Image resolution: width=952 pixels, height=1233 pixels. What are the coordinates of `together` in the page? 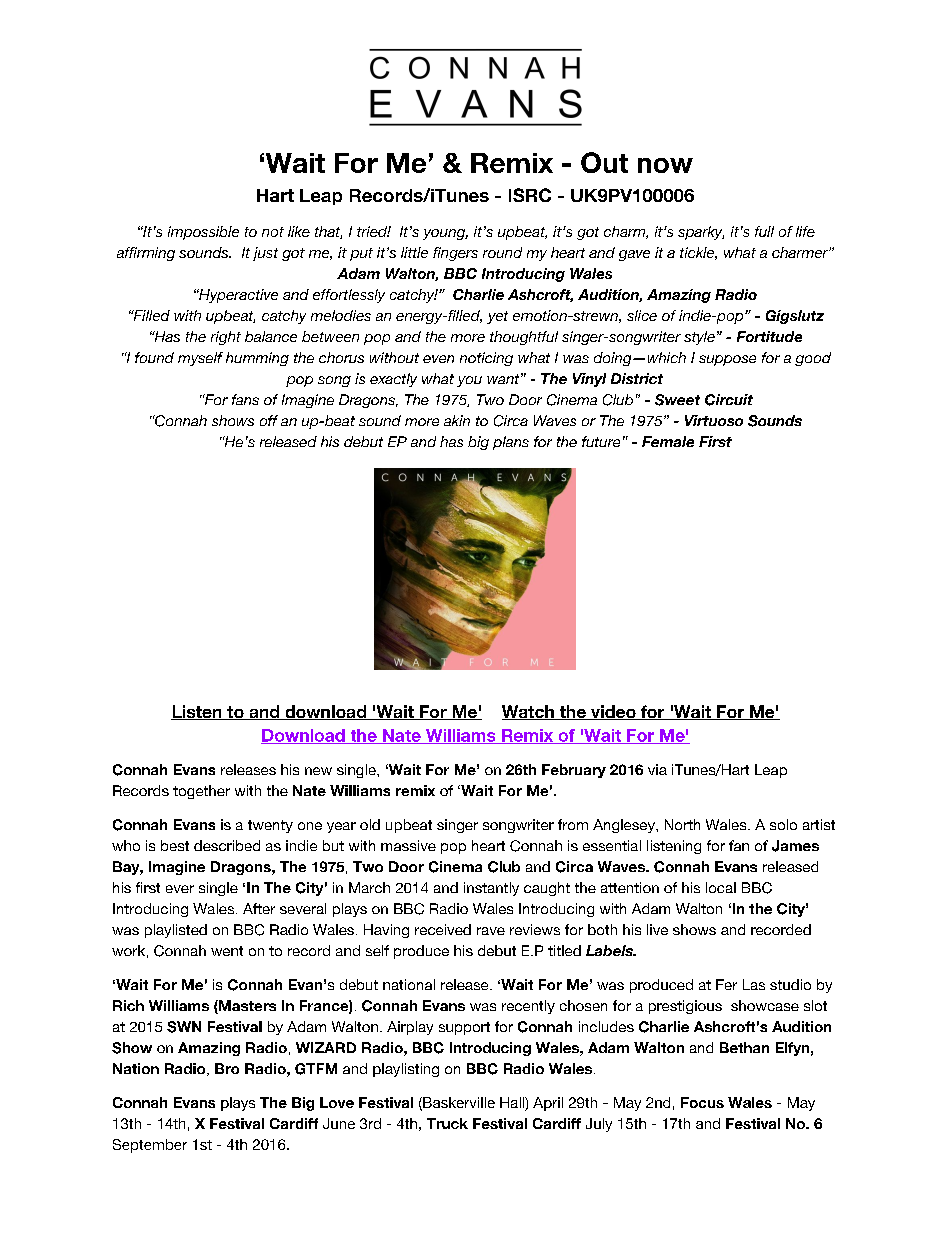 It's located at (201, 792).
